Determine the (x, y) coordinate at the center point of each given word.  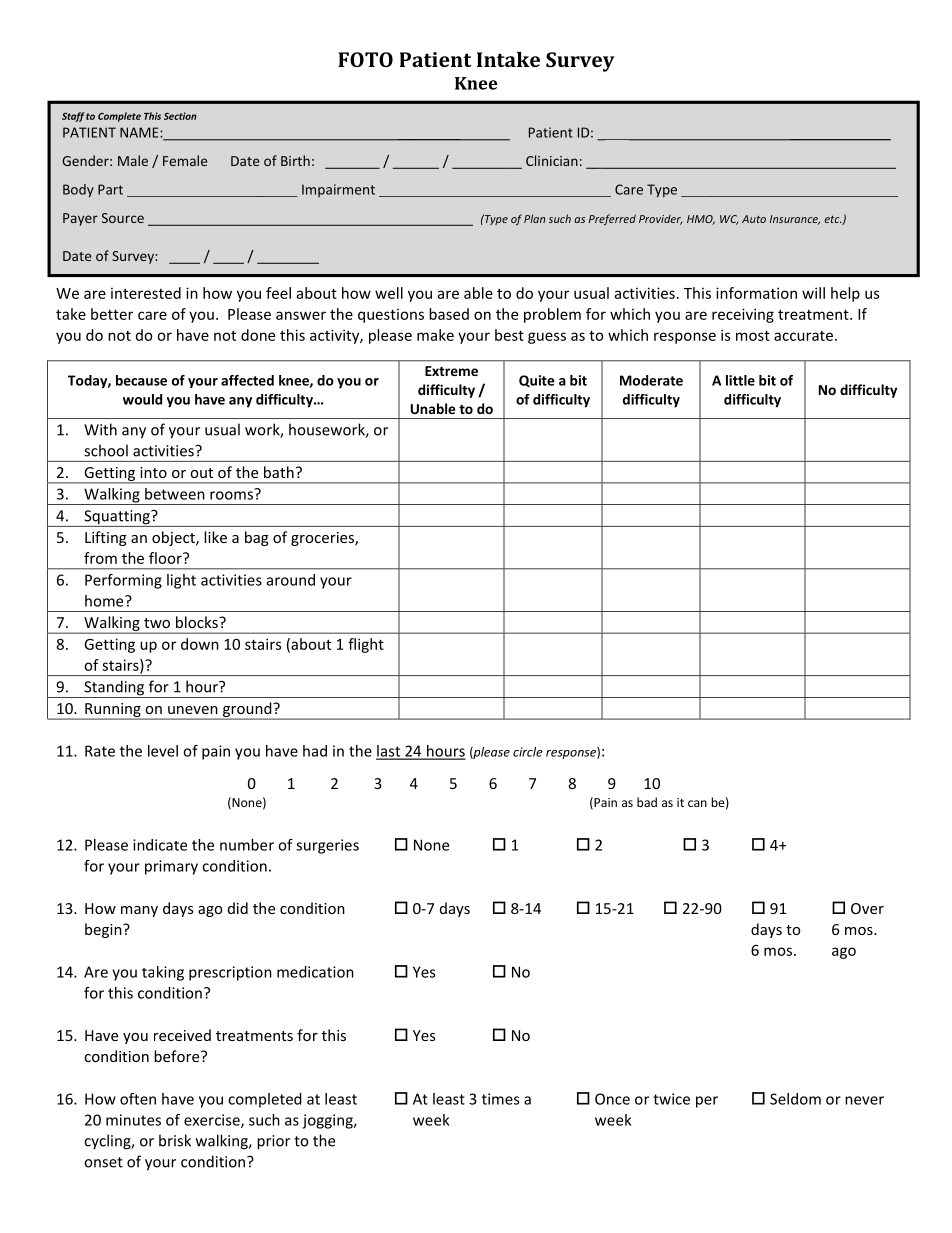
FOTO (365, 59)
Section (180, 116)
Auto (754, 219)
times (500, 1099)
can (697, 803)
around (291, 580)
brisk (175, 1140)
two (157, 623)
